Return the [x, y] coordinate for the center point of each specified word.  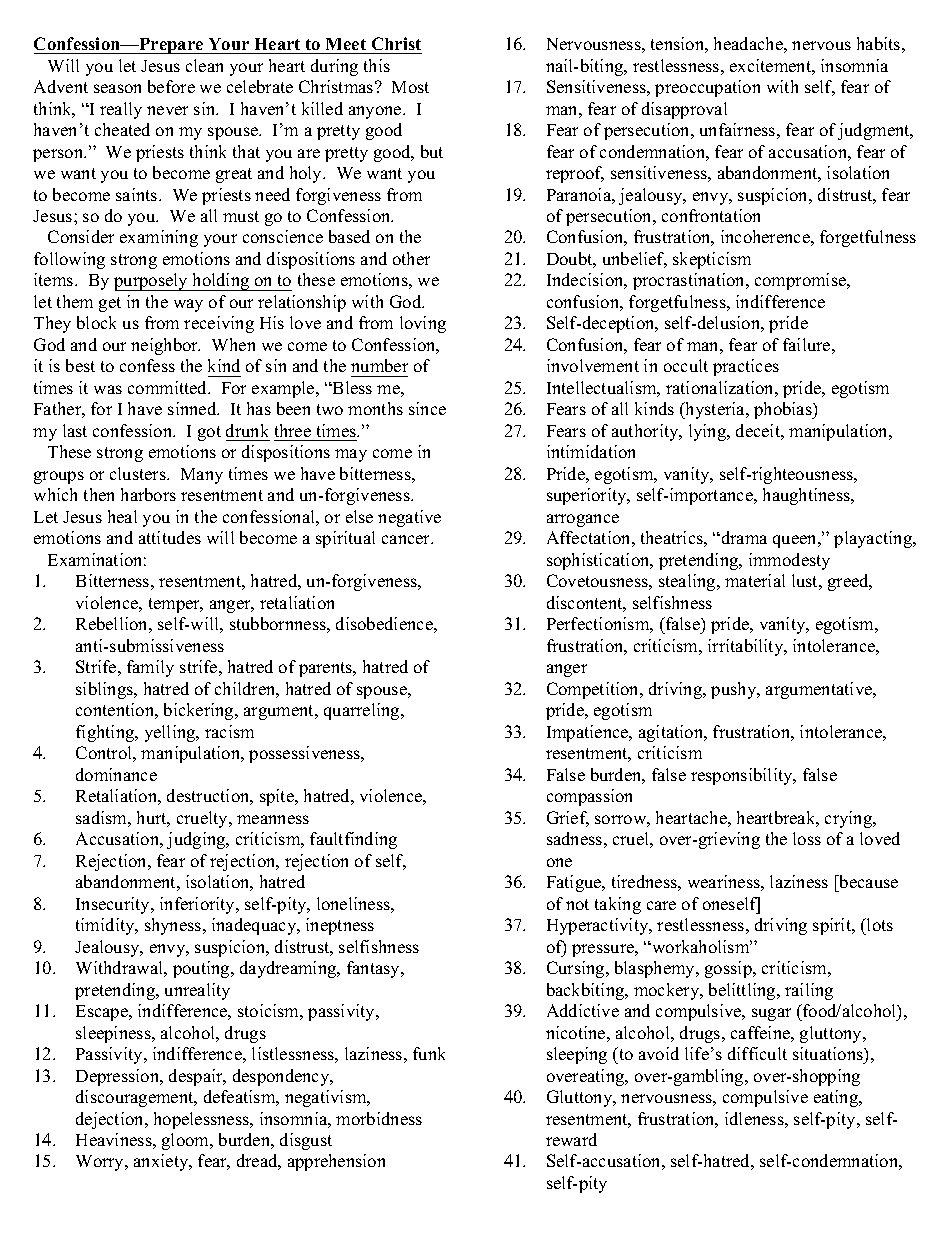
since [427, 408]
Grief [568, 819]
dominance [116, 774]
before [171, 86]
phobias [784, 410]
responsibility [743, 776]
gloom [187, 1141]
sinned [193, 408]
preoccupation [707, 88]
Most [410, 87]
